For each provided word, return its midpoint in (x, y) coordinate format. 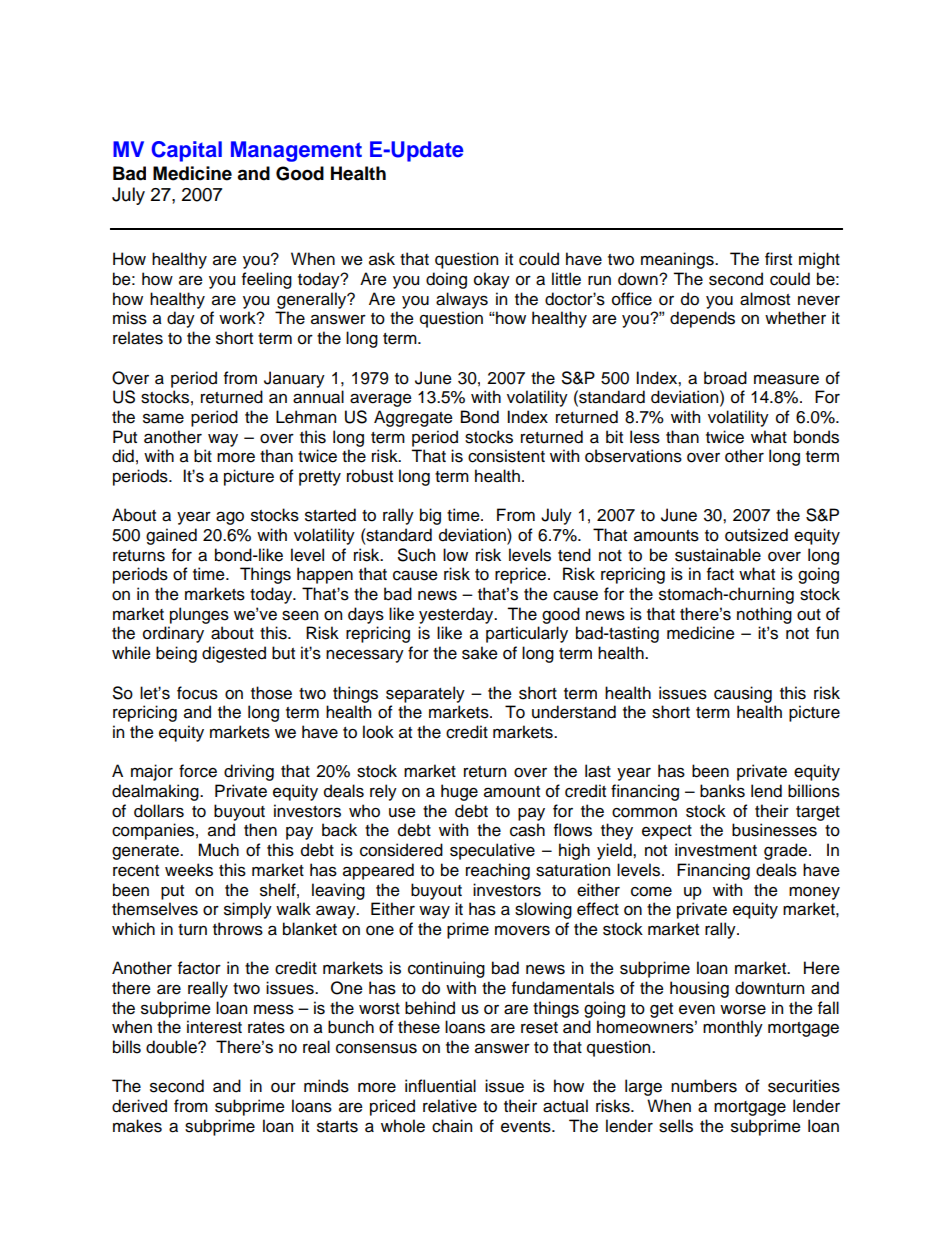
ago (230, 518)
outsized (756, 535)
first (778, 259)
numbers (704, 1086)
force (198, 771)
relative (450, 1106)
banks (722, 791)
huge (459, 792)
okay (492, 280)
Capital (187, 151)
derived (139, 1106)
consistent (506, 456)
